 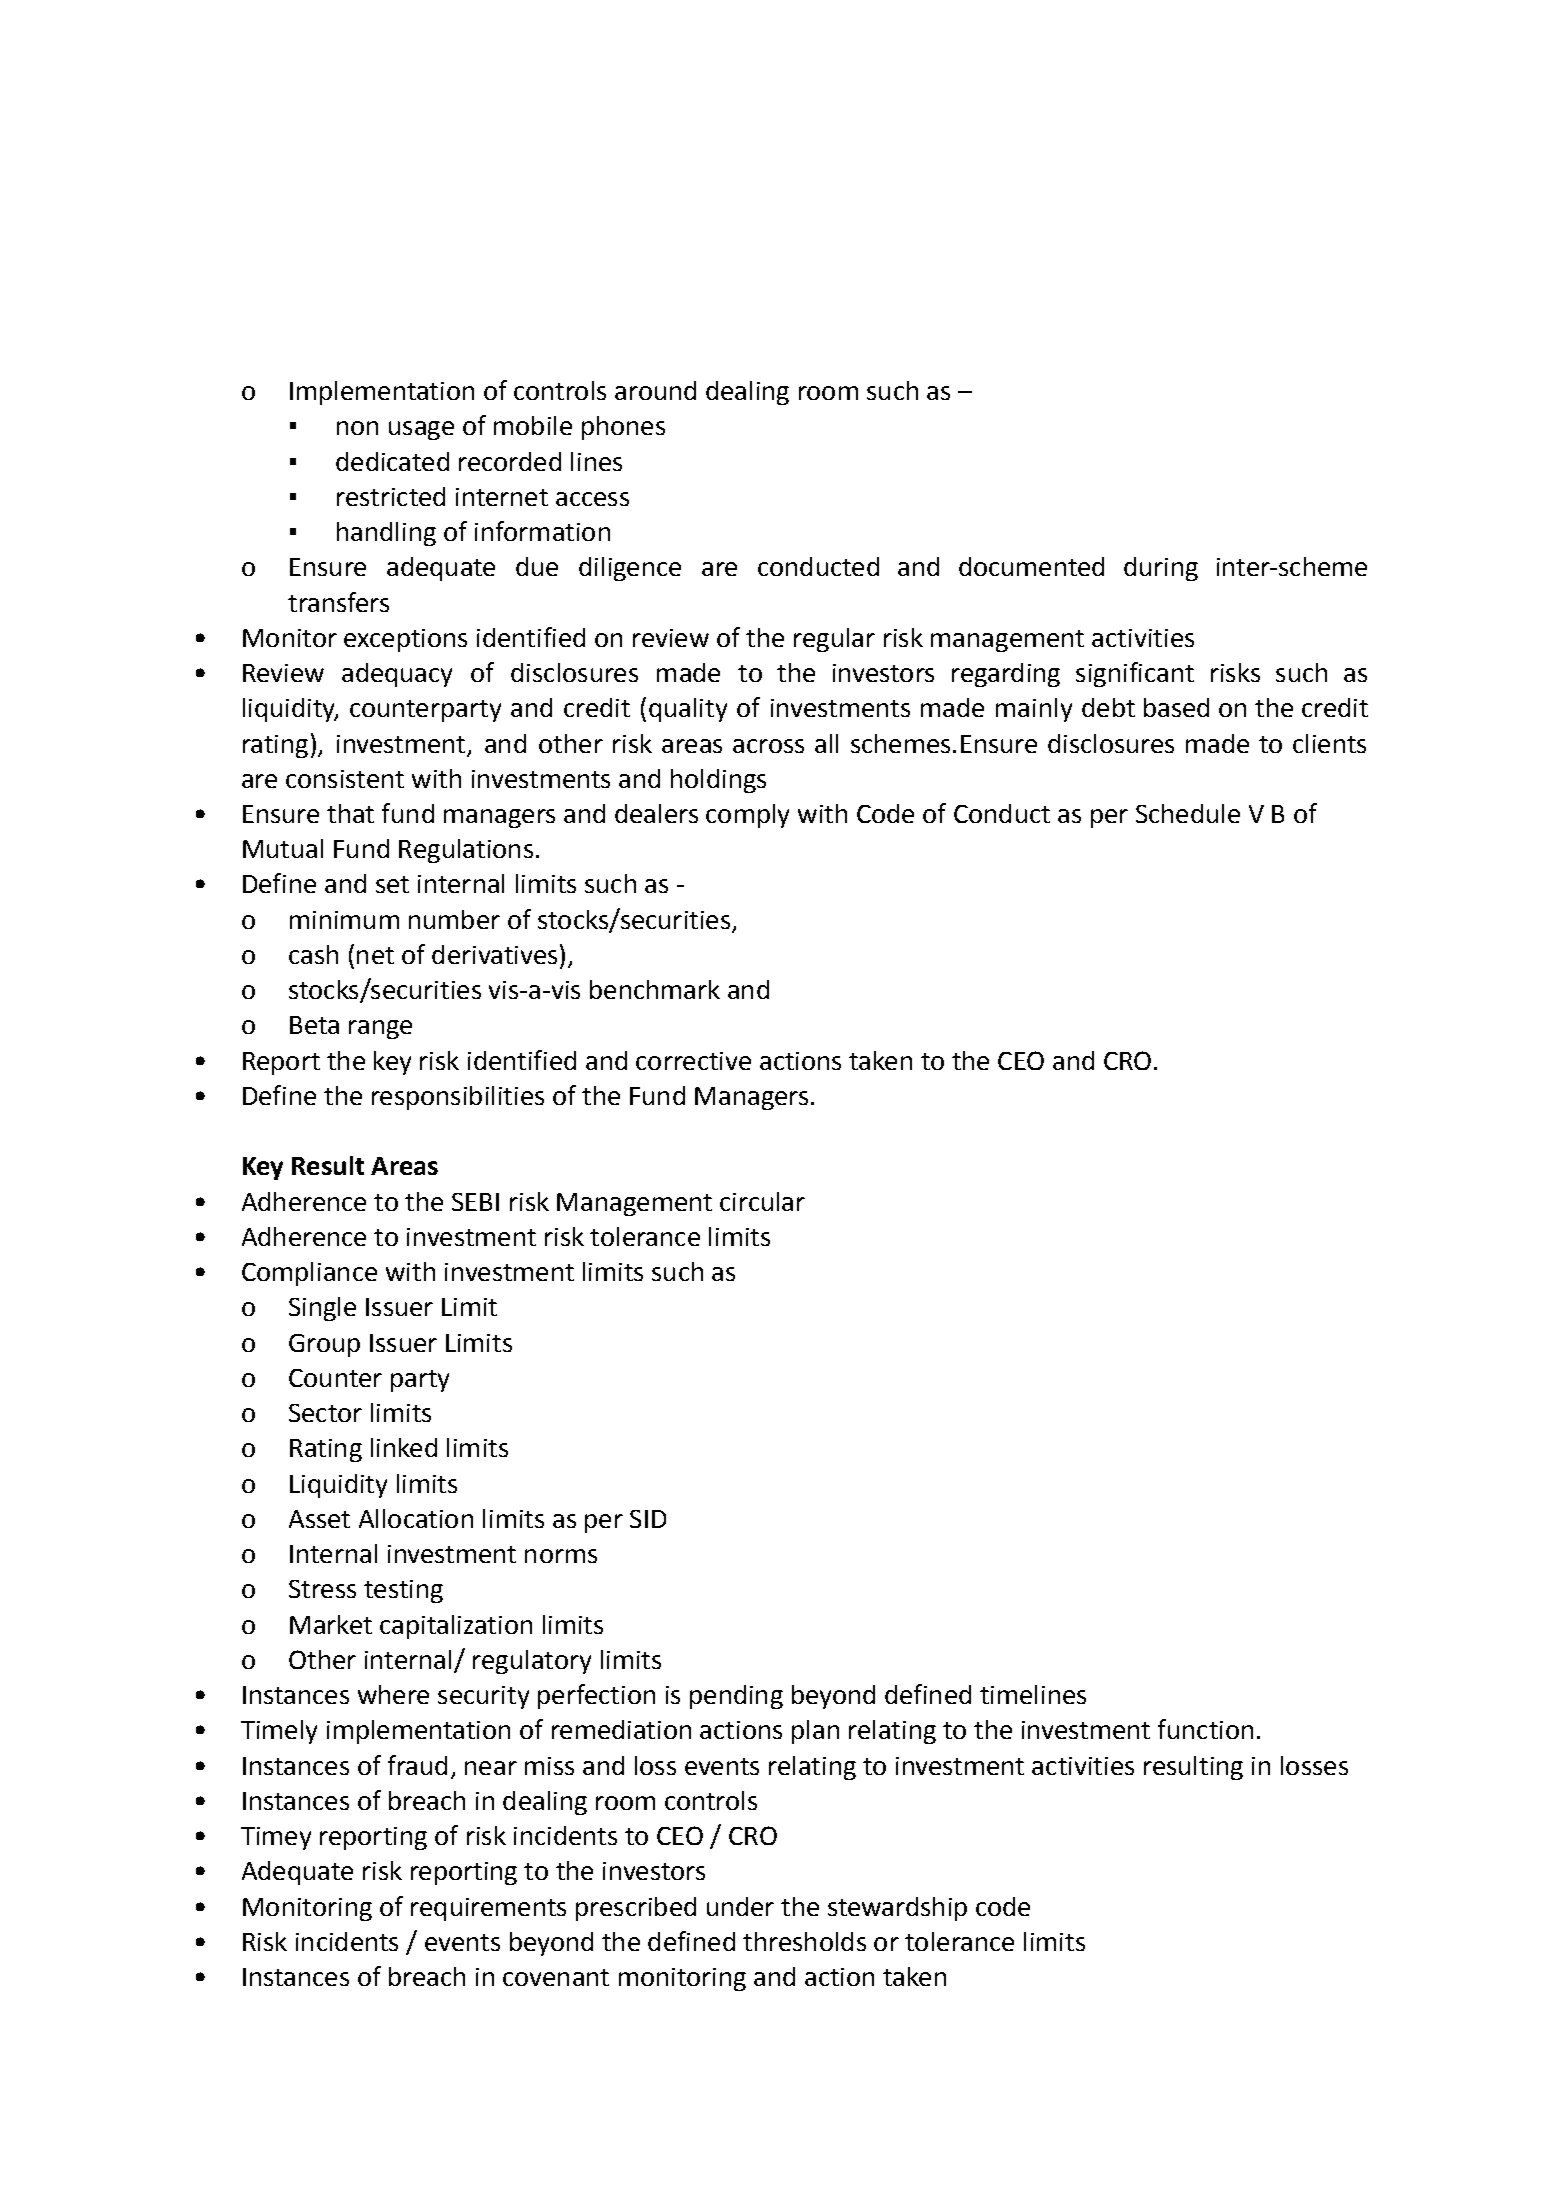 I want to click on usage, so click(x=421, y=430).
